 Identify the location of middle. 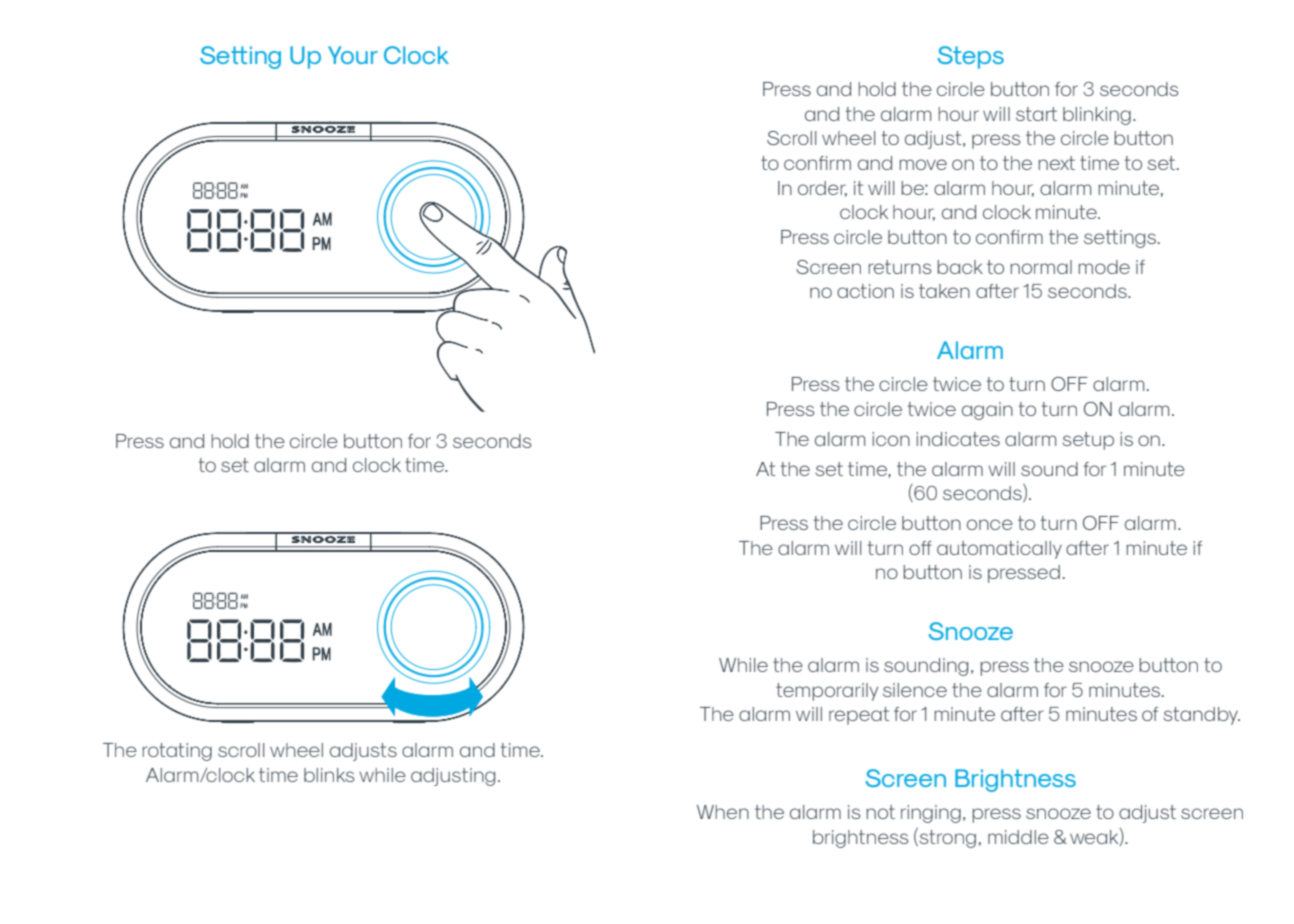
(1018, 837).
